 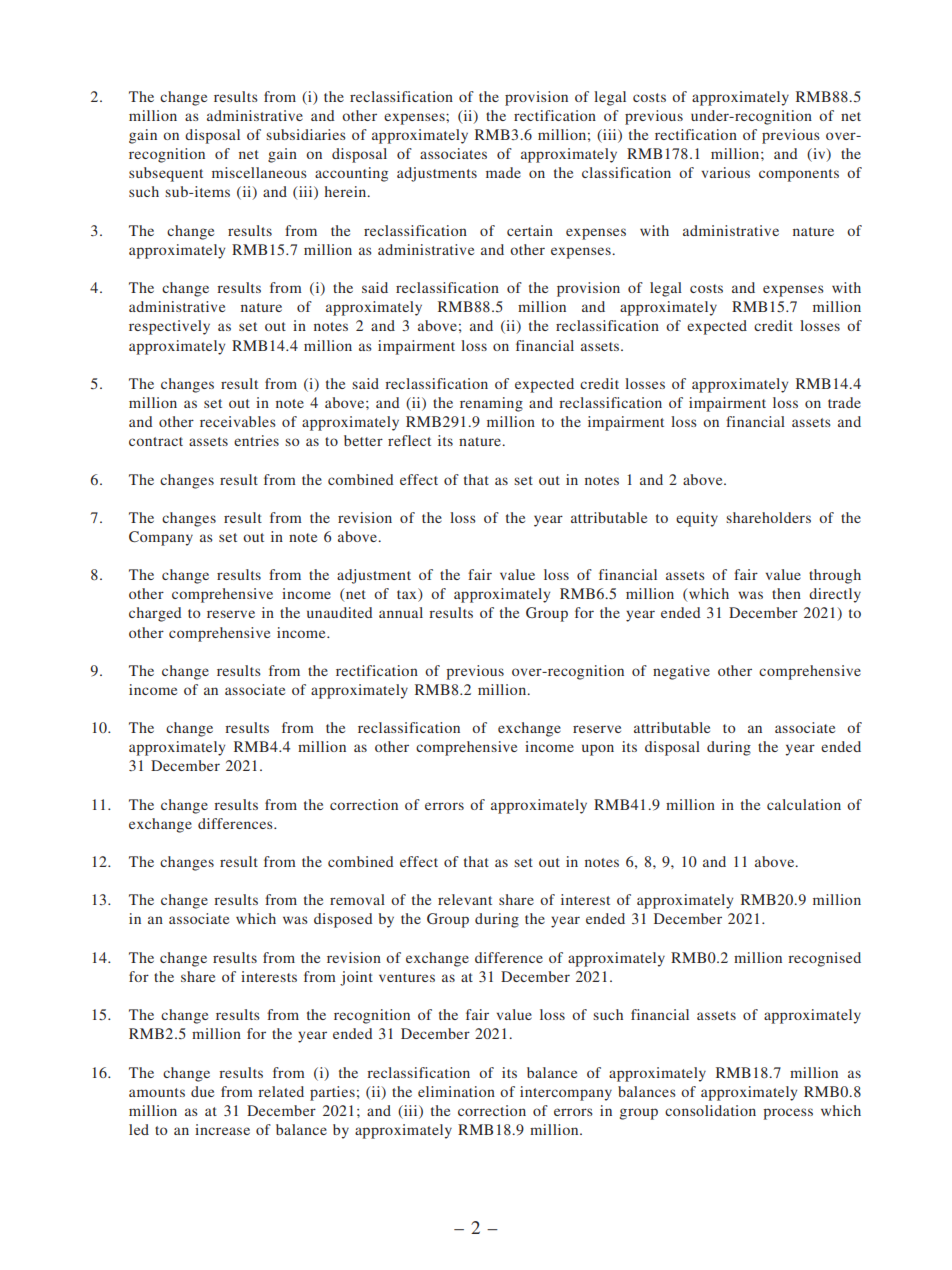 I want to click on charged, so click(x=155, y=614).
